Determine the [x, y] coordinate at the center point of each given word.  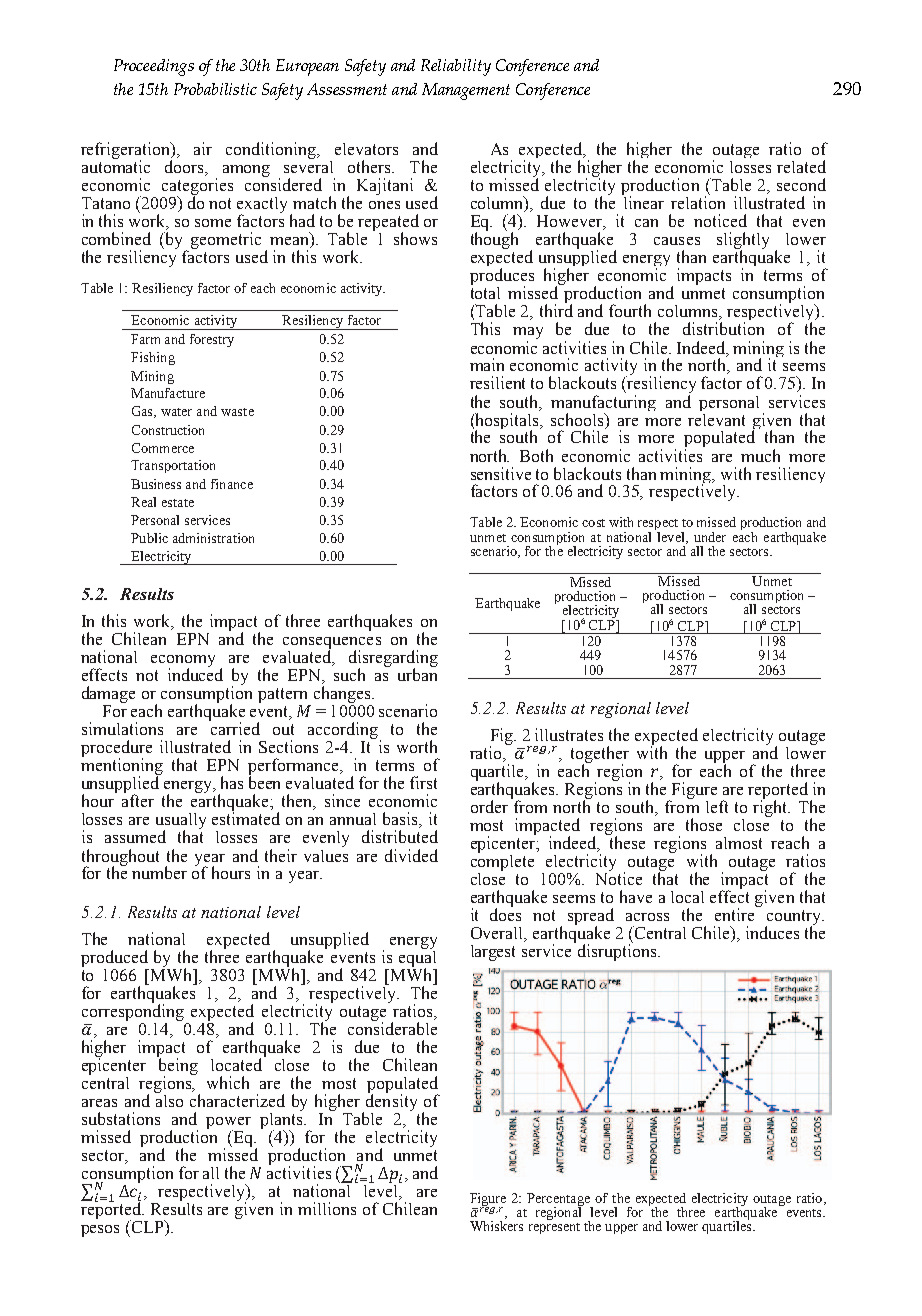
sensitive [501, 473]
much [760, 455]
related [801, 166]
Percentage [560, 1200]
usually [181, 822]
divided [411, 855]
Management [466, 91]
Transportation [173, 466]
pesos [100, 1231]
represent [554, 1228]
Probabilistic [215, 89]
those [704, 824]
